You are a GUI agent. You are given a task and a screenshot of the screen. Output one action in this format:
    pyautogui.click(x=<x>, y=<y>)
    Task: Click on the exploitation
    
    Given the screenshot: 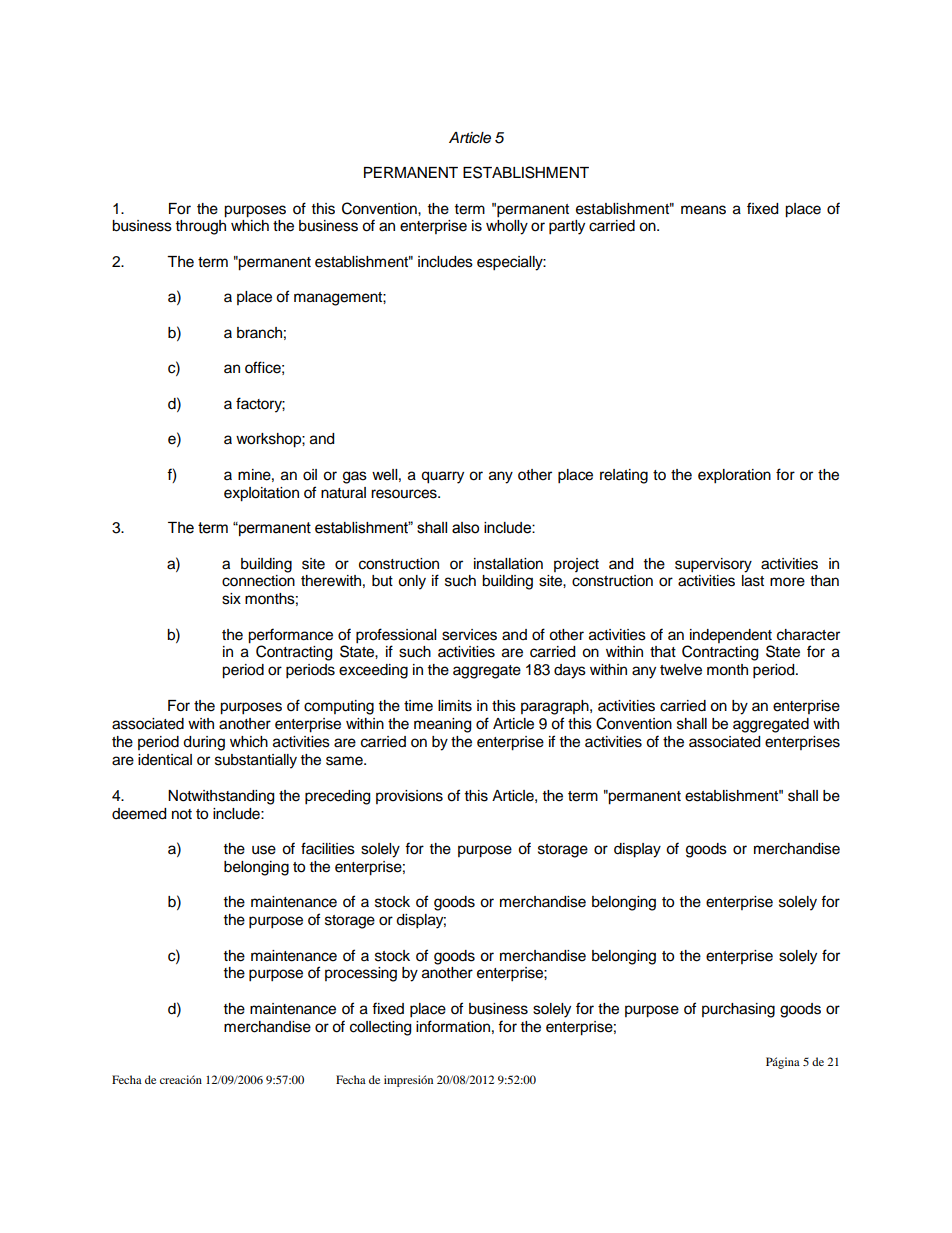 What is the action you would take?
    pyautogui.click(x=261, y=494)
